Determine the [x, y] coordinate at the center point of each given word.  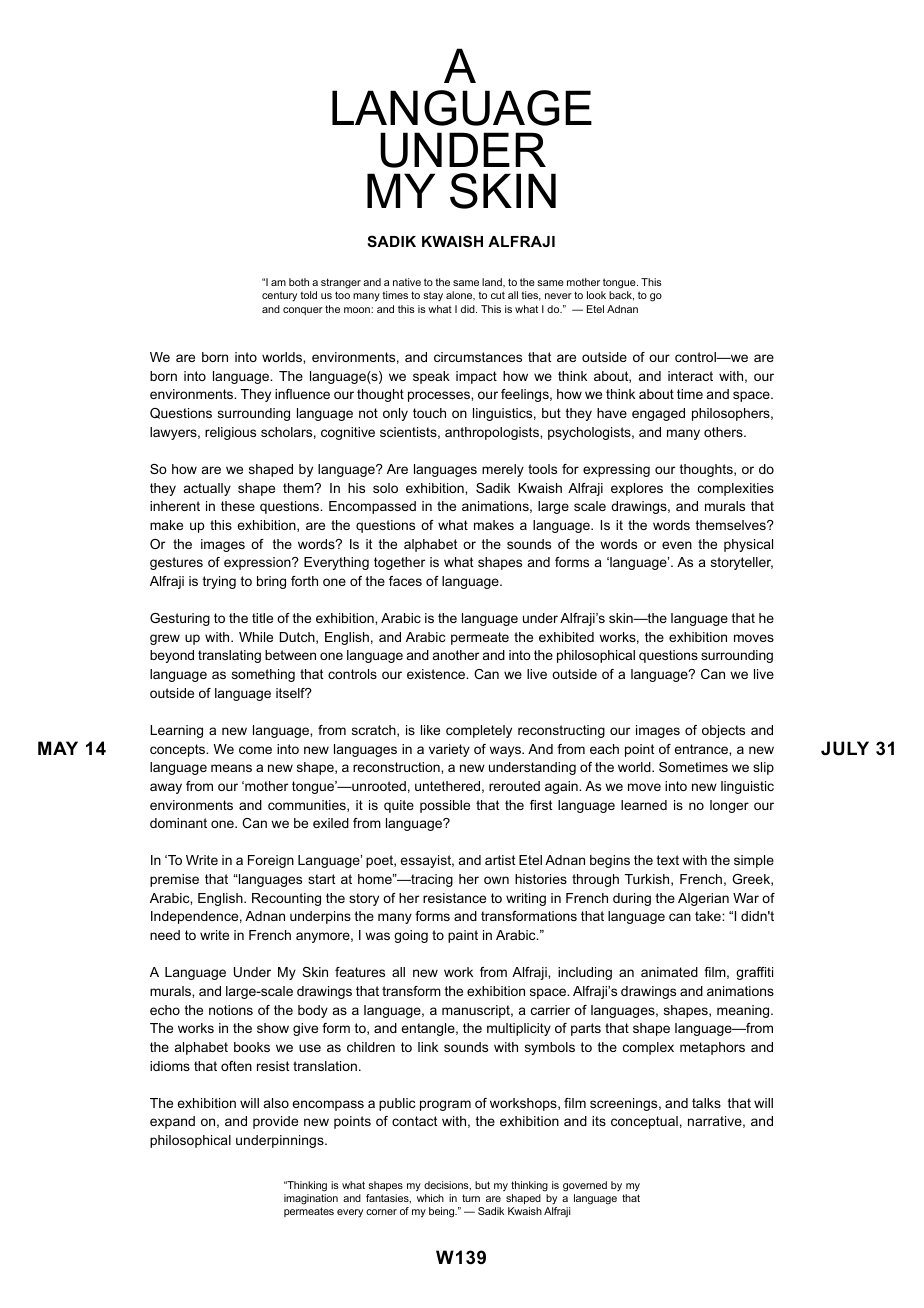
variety [449, 750]
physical [748, 545]
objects [723, 731]
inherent [175, 506]
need [165, 935]
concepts [179, 750]
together [399, 563]
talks [706, 1103]
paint [463, 936]
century [279, 297]
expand [172, 1122]
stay [433, 296]
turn [471, 1198]
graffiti [754, 973]
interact [690, 376]
